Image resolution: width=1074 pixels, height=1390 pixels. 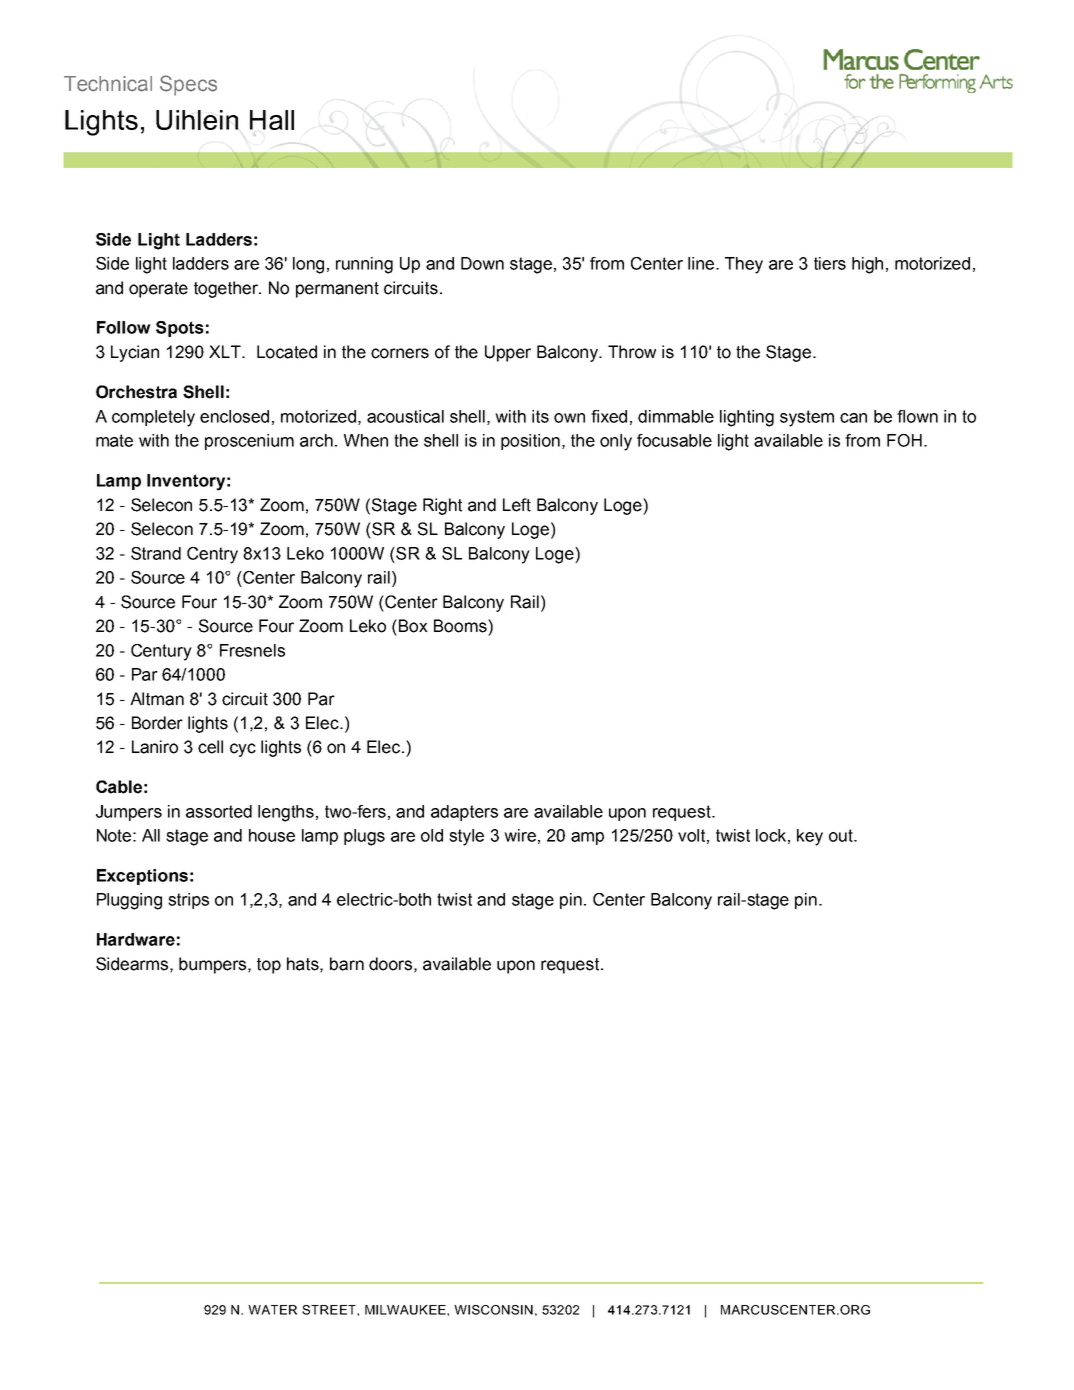 What do you see at coordinates (482, 263) in the screenshot?
I see `Down` at bounding box center [482, 263].
